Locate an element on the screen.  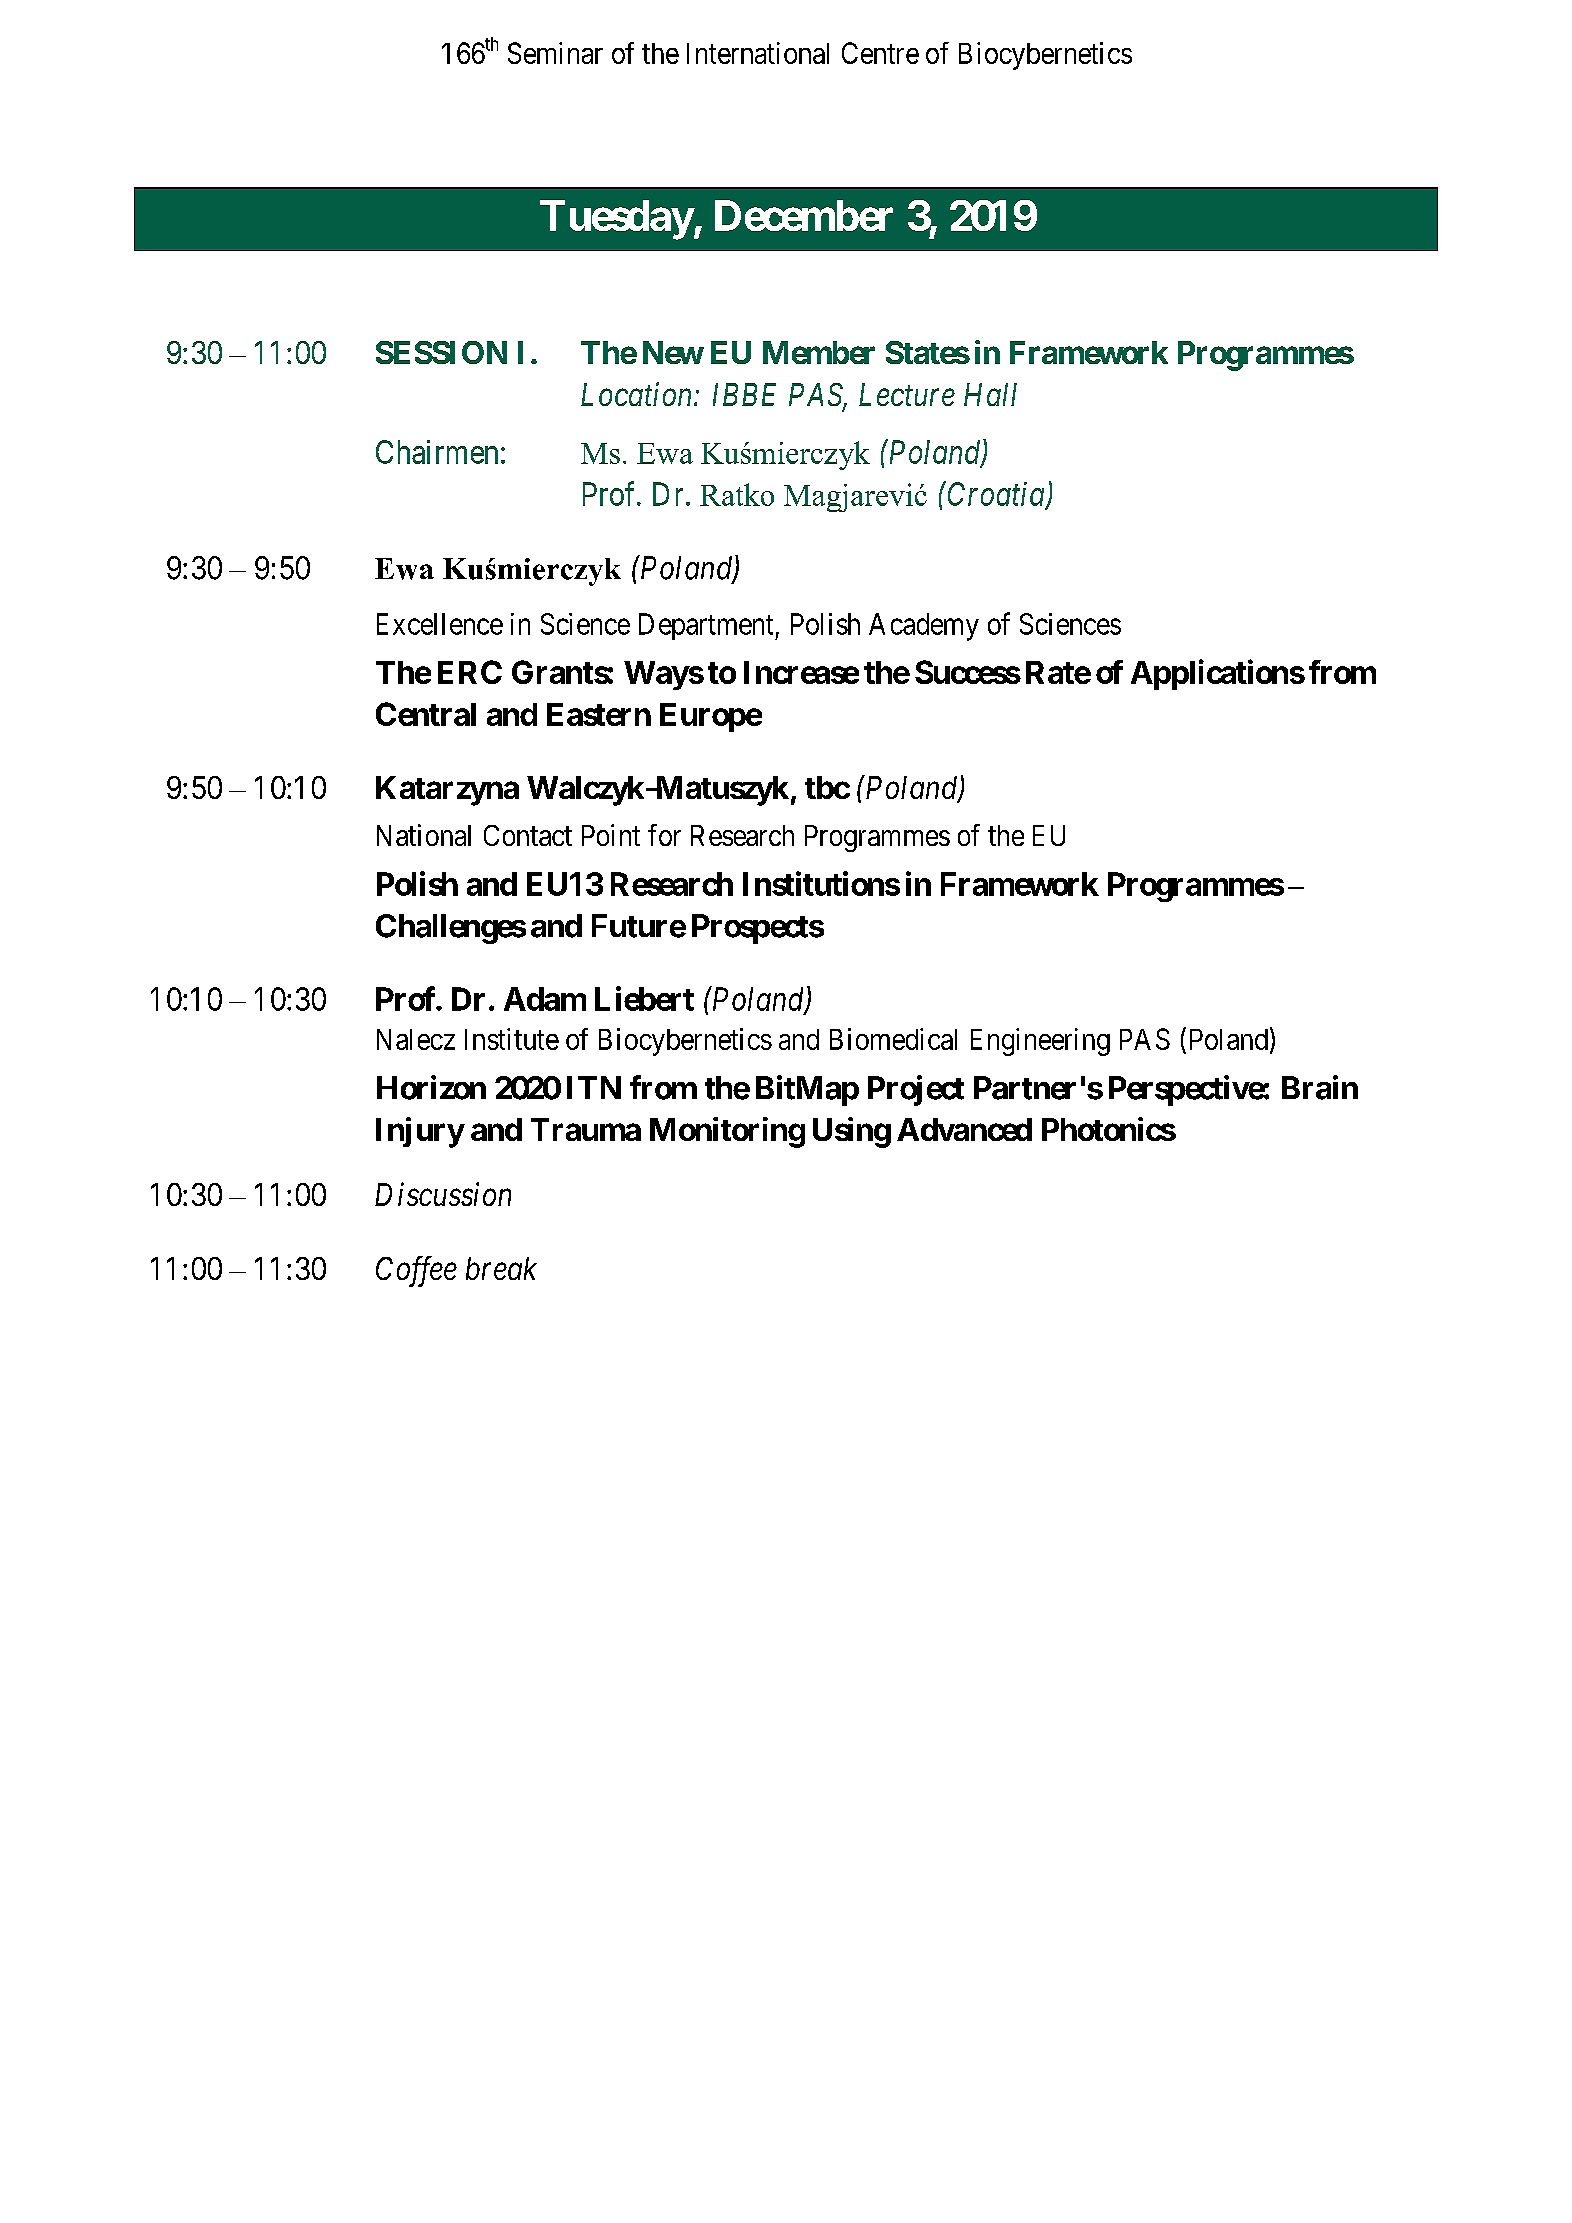
Centre is located at coordinates (880, 53).
